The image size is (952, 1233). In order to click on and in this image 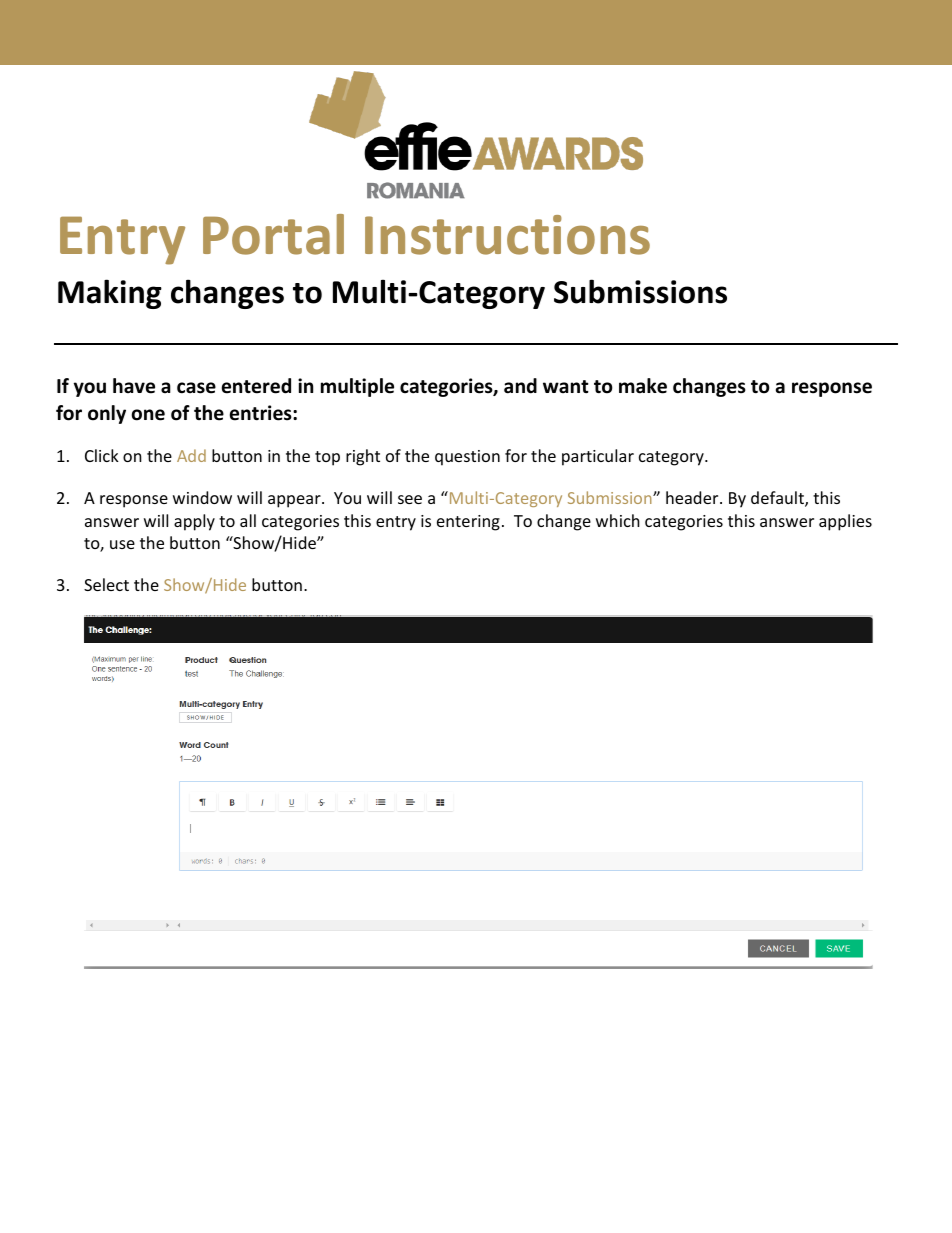, I will do `click(520, 386)`.
